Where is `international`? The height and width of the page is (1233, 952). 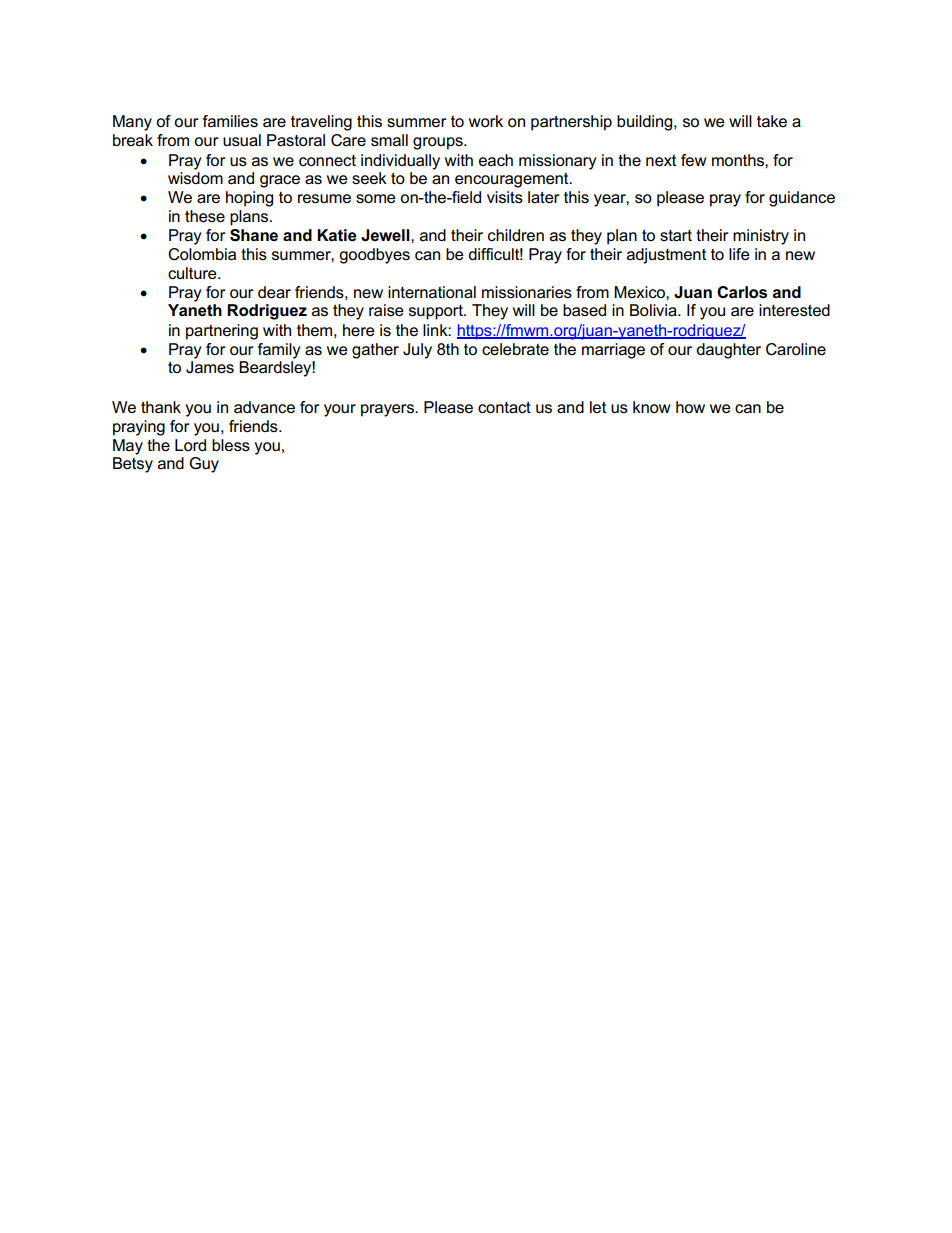
international is located at coordinates (432, 292).
